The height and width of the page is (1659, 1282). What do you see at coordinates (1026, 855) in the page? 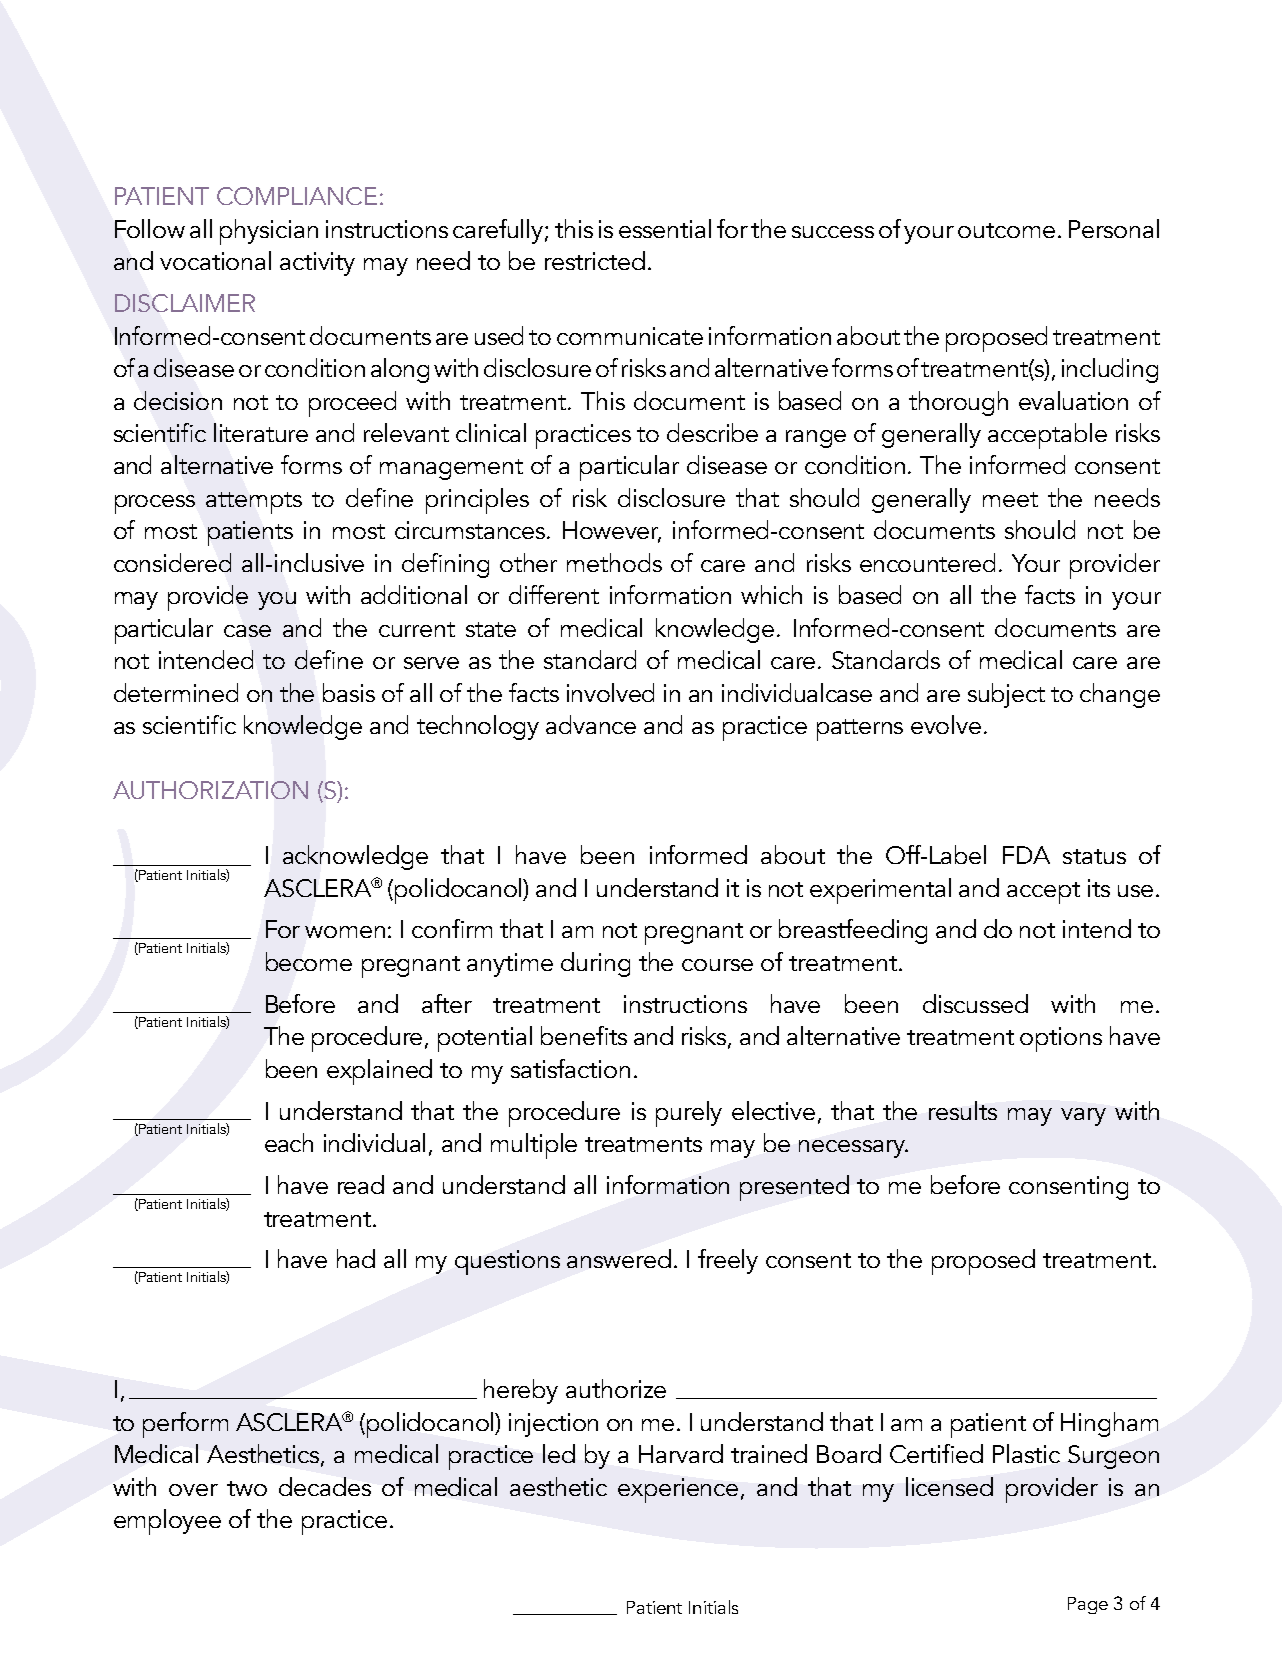
I see `FDA` at bounding box center [1026, 855].
